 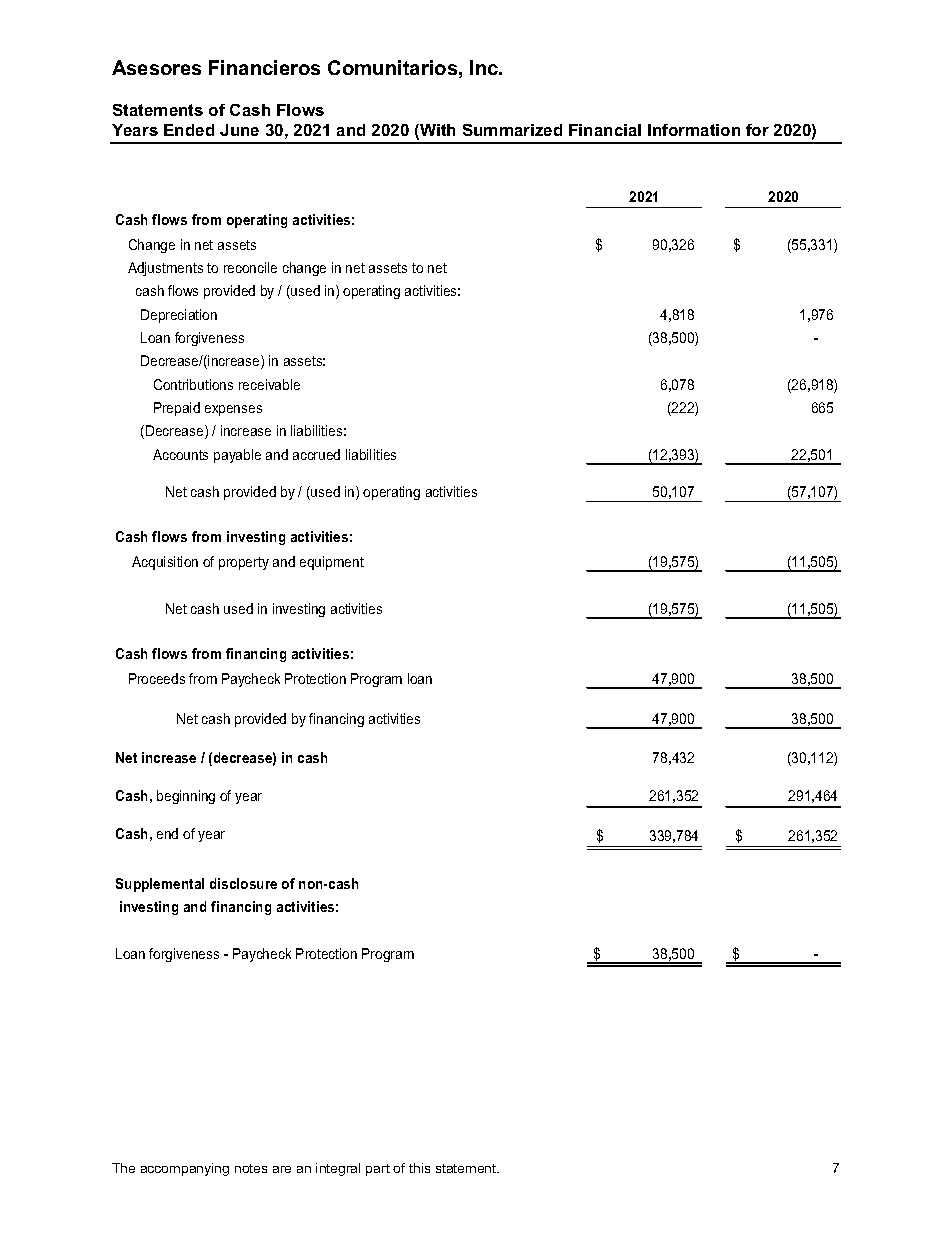 I want to click on Ended, so click(x=189, y=130).
